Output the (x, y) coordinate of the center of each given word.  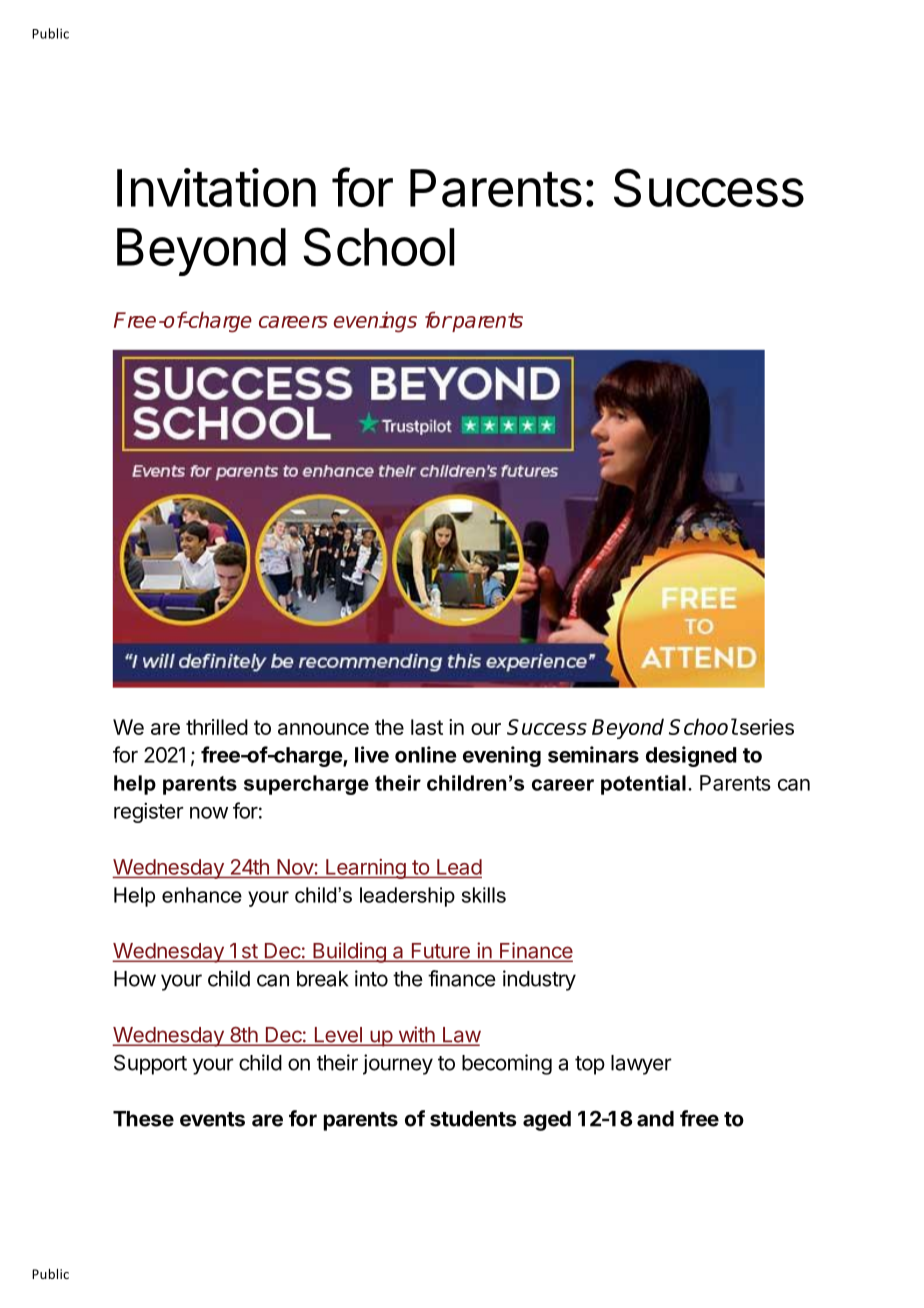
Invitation (216, 187)
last (427, 727)
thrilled (217, 727)
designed (691, 756)
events (212, 1119)
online (426, 754)
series (765, 727)
